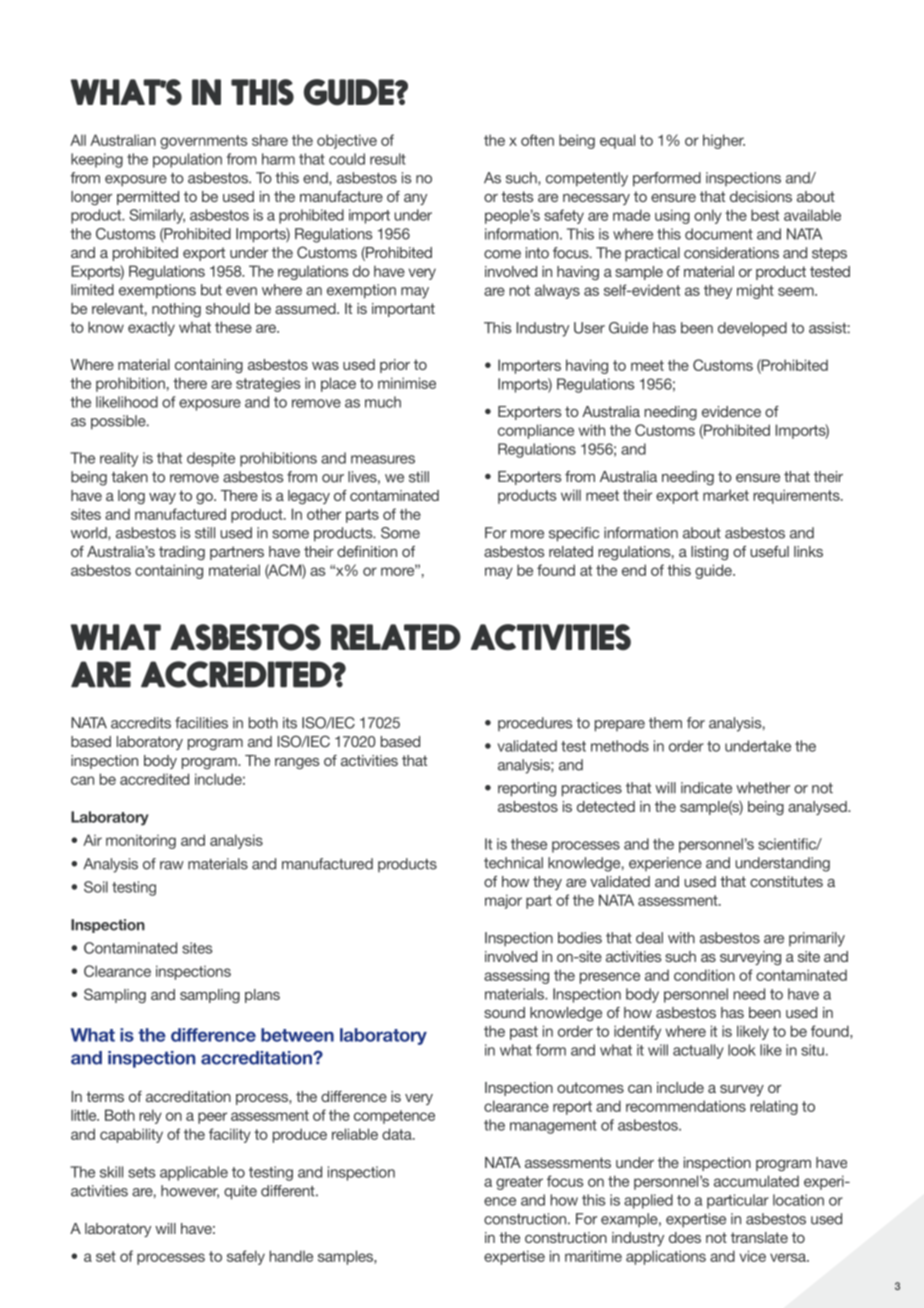 This image has width=924, height=1308. What do you see at coordinates (504, 1012) in the image?
I see `sound` at bounding box center [504, 1012].
